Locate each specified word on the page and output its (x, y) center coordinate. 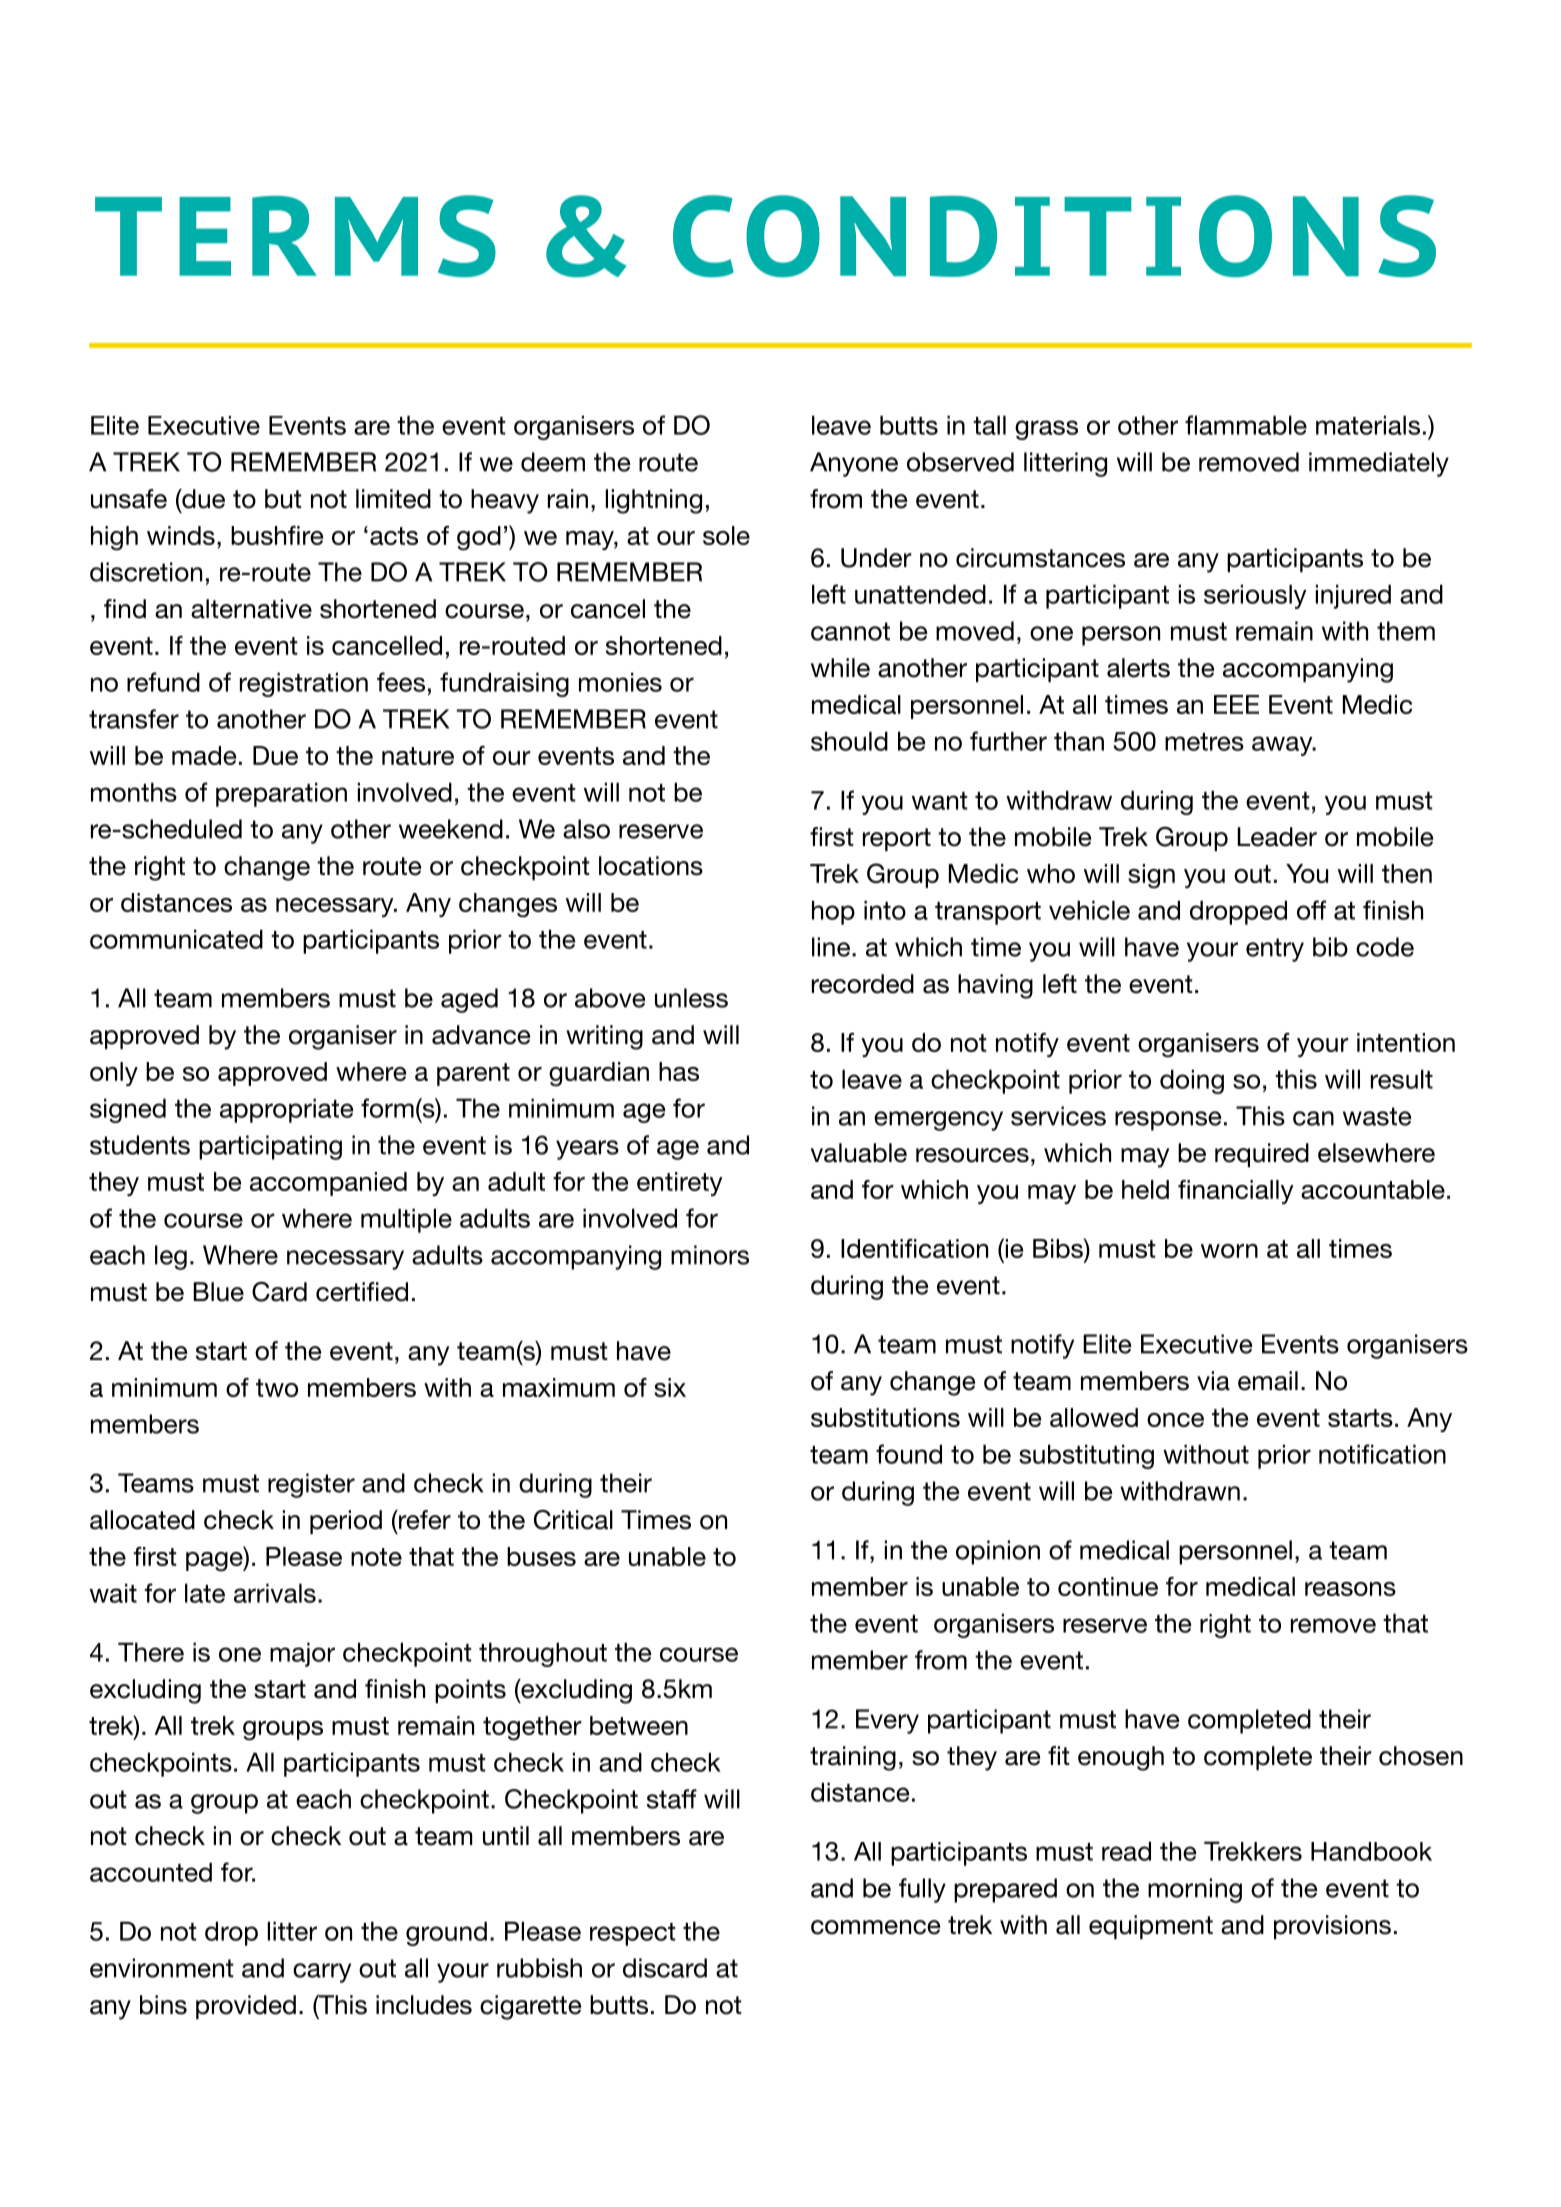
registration (304, 684)
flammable (1246, 425)
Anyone (854, 464)
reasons (1350, 1589)
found (909, 1454)
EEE (1236, 704)
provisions (1332, 1927)
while (840, 668)
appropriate (286, 1110)
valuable (859, 1153)
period (346, 1522)
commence (875, 1927)
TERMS (295, 236)
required (1262, 1155)
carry (322, 1973)
